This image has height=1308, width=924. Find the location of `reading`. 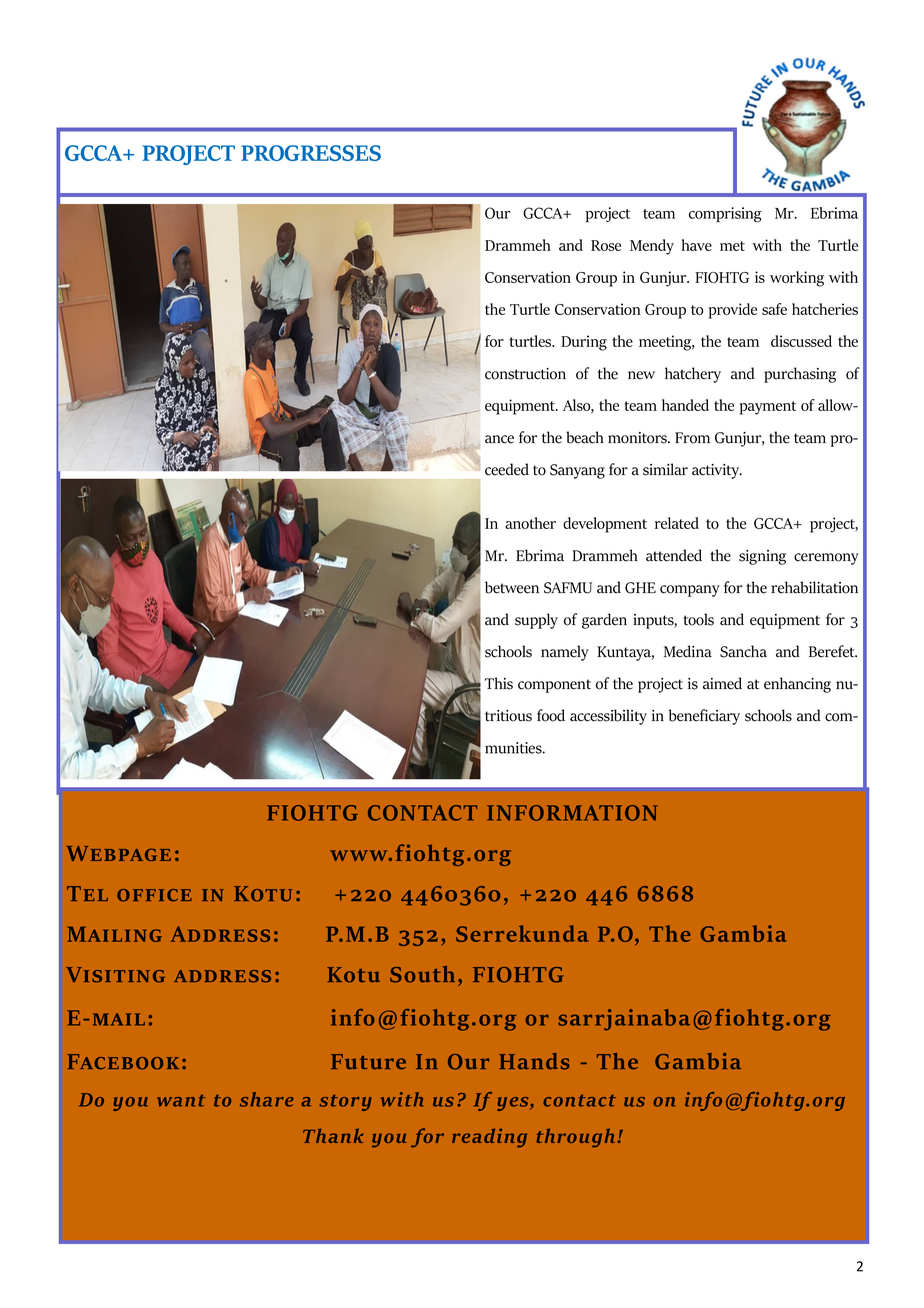

reading is located at coordinates (489, 1138).
